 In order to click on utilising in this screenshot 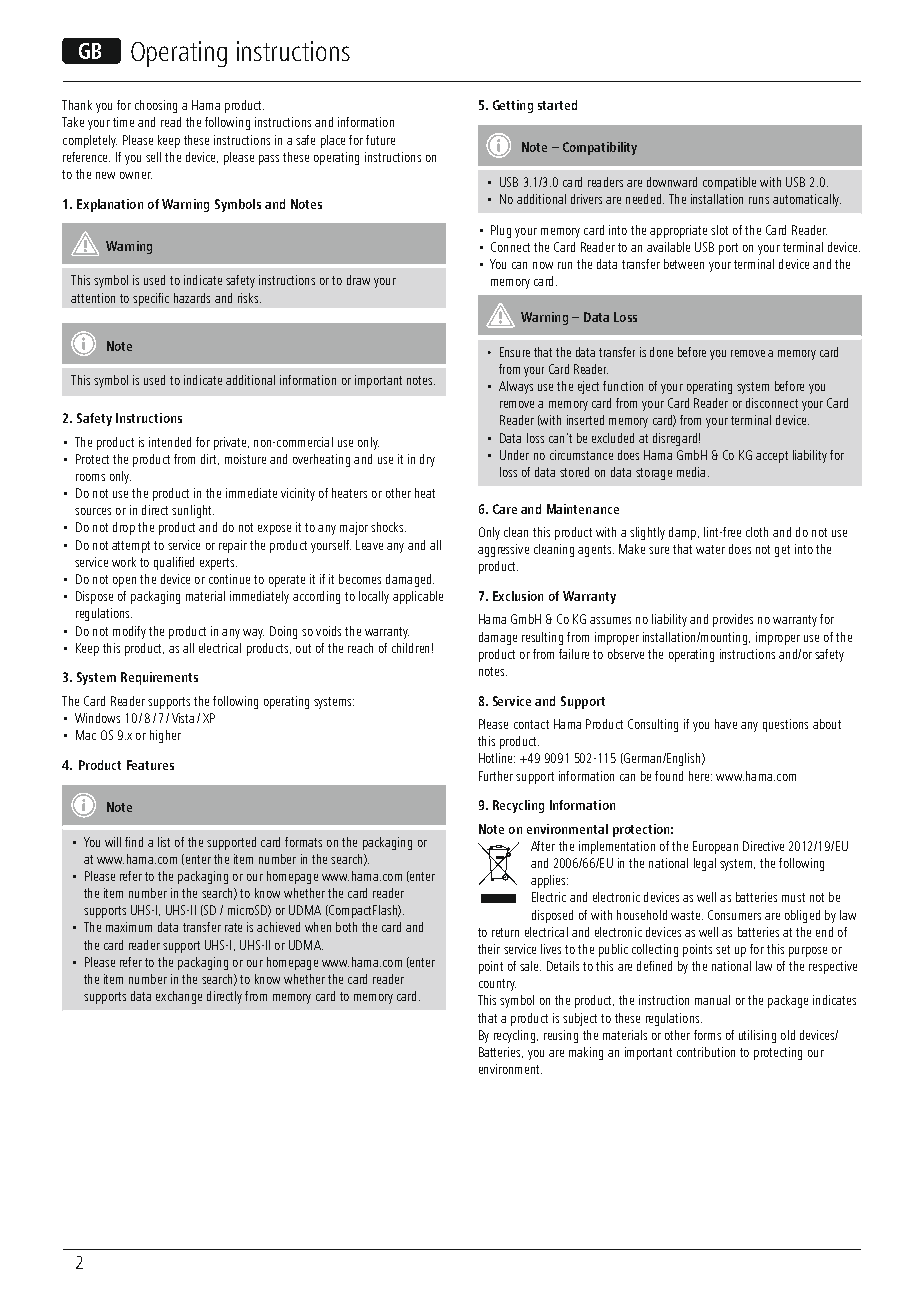, I will do `click(757, 1036)`.
